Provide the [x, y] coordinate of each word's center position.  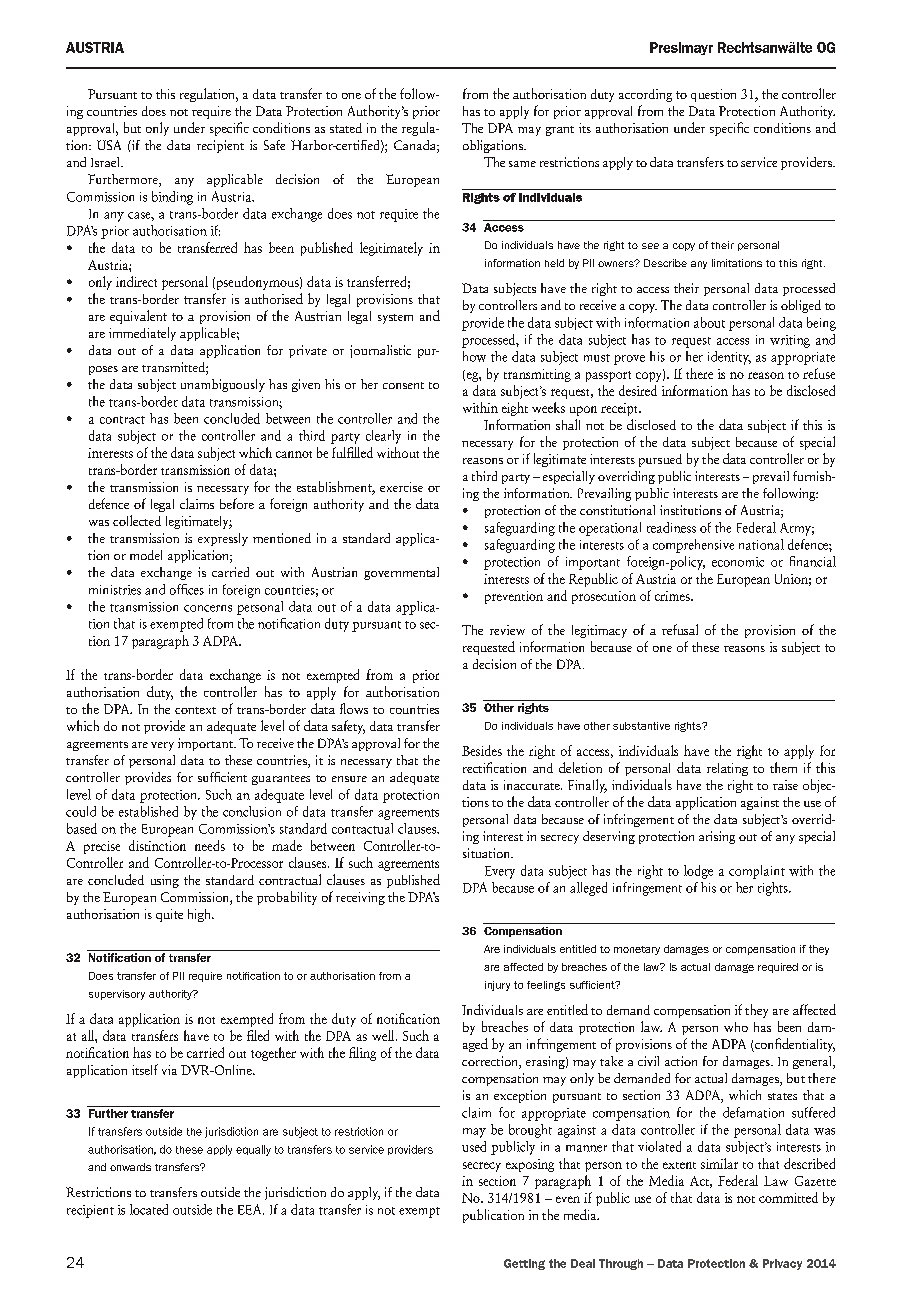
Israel [106, 162]
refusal [680, 629]
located [149, 1209]
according [645, 95]
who [736, 1027]
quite [169, 915]
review [507, 630]
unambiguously [223, 385]
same [522, 164]
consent [403, 385]
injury [497, 986]
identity [729, 358]
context [195, 710]
